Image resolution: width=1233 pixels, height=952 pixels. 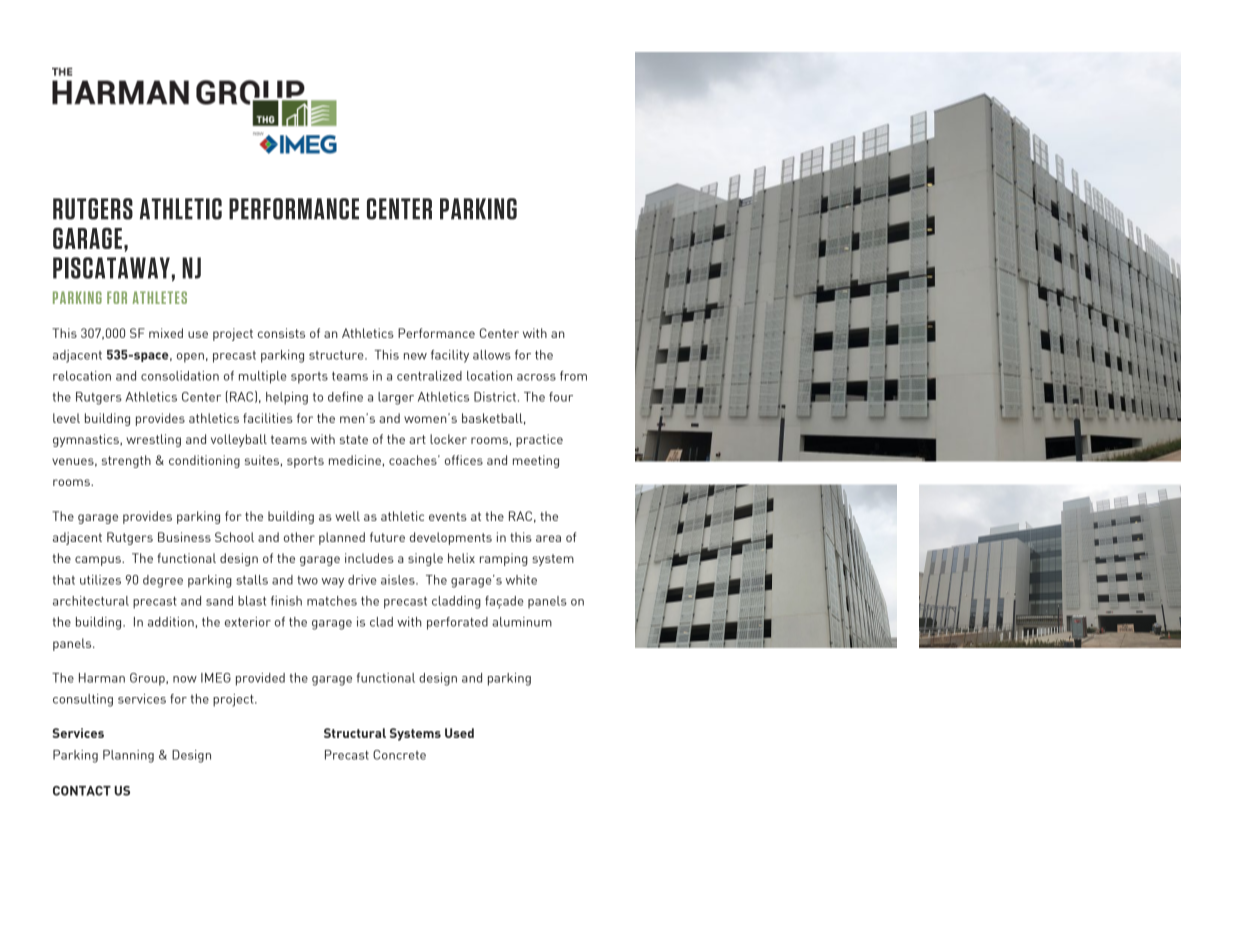 I want to click on ramping, so click(x=504, y=559).
